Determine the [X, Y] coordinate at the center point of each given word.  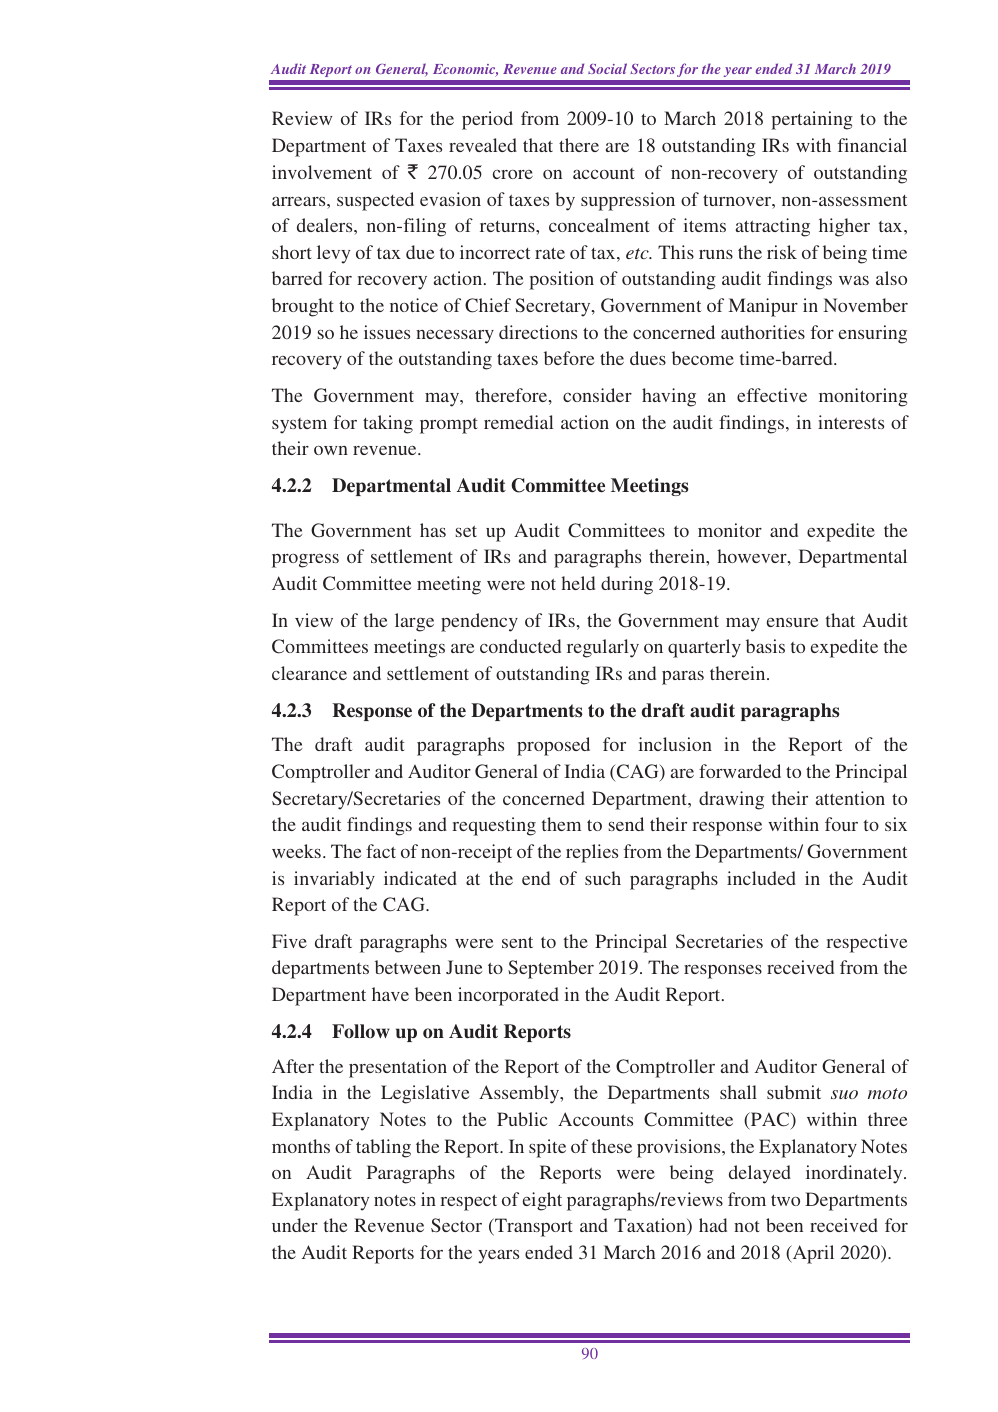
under [295, 1225]
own [331, 450]
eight [542, 1201]
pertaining [812, 120]
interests [851, 422]
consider [597, 395]
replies [592, 853]
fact [381, 851]
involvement [322, 172]
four [841, 824]
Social [607, 68]
